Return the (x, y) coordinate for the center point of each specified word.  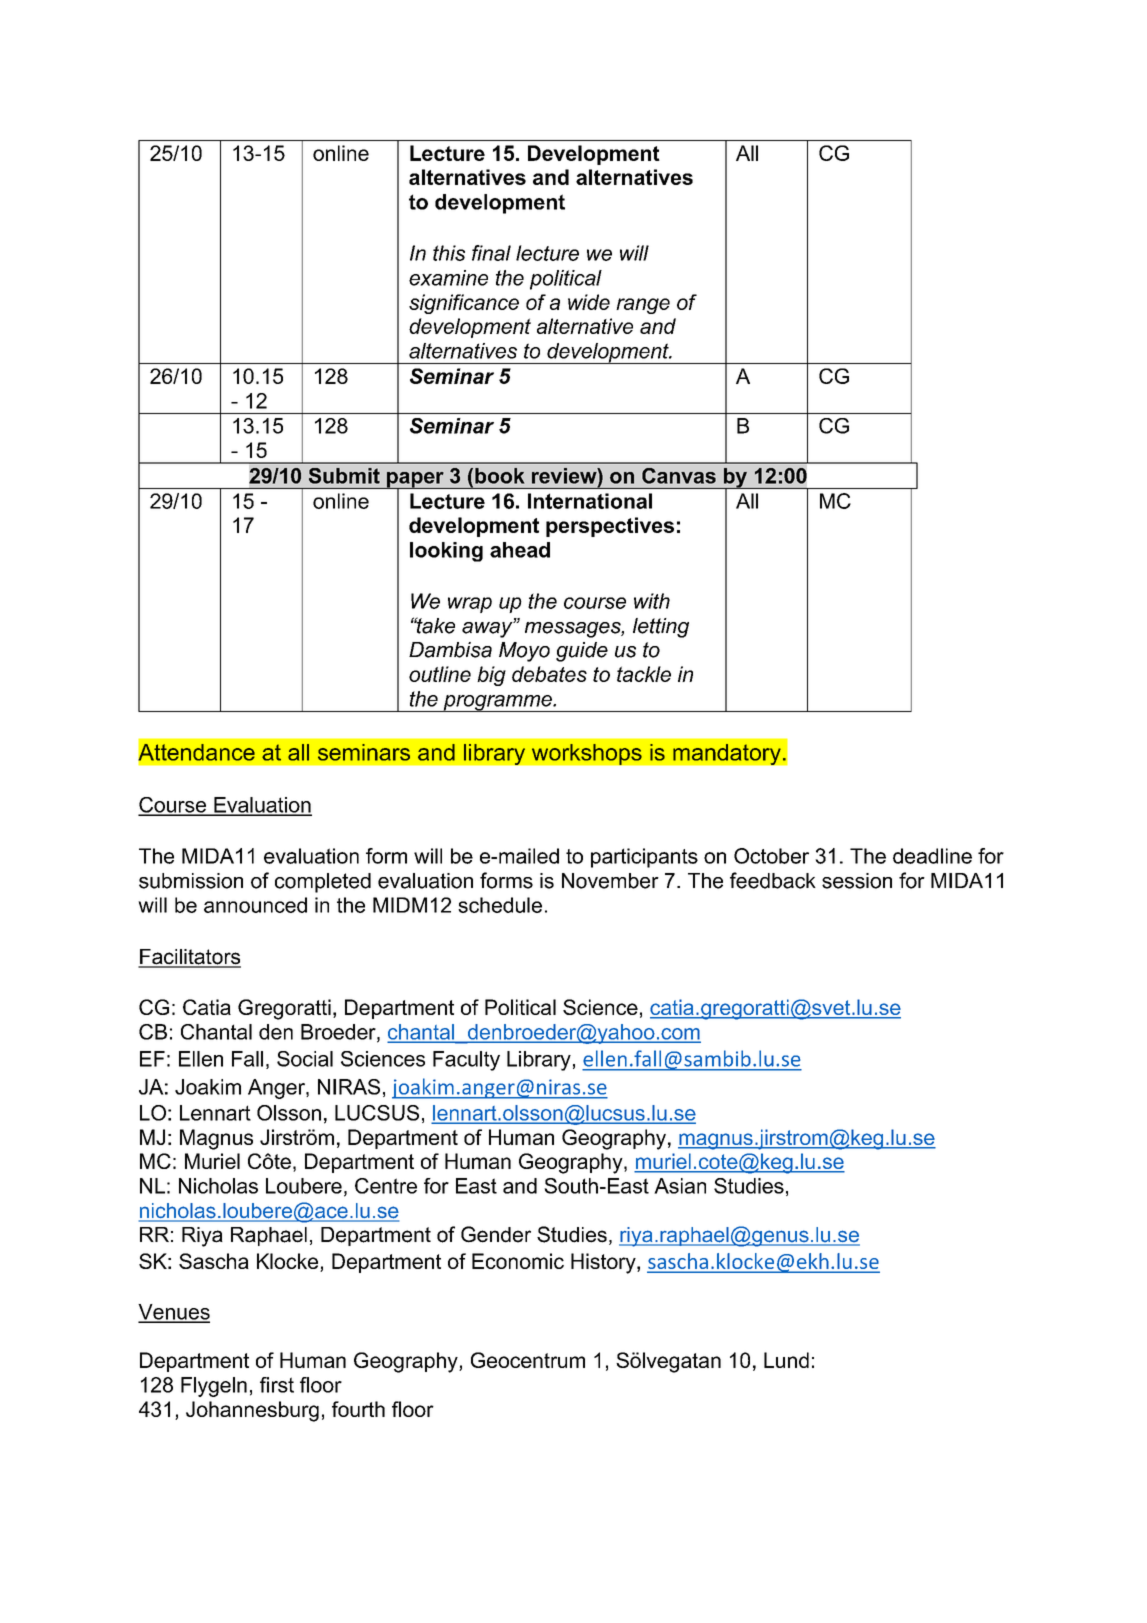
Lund (786, 1360)
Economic (518, 1261)
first (277, 1385)
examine (448, 278)
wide (589, 302)
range (643, 306)
